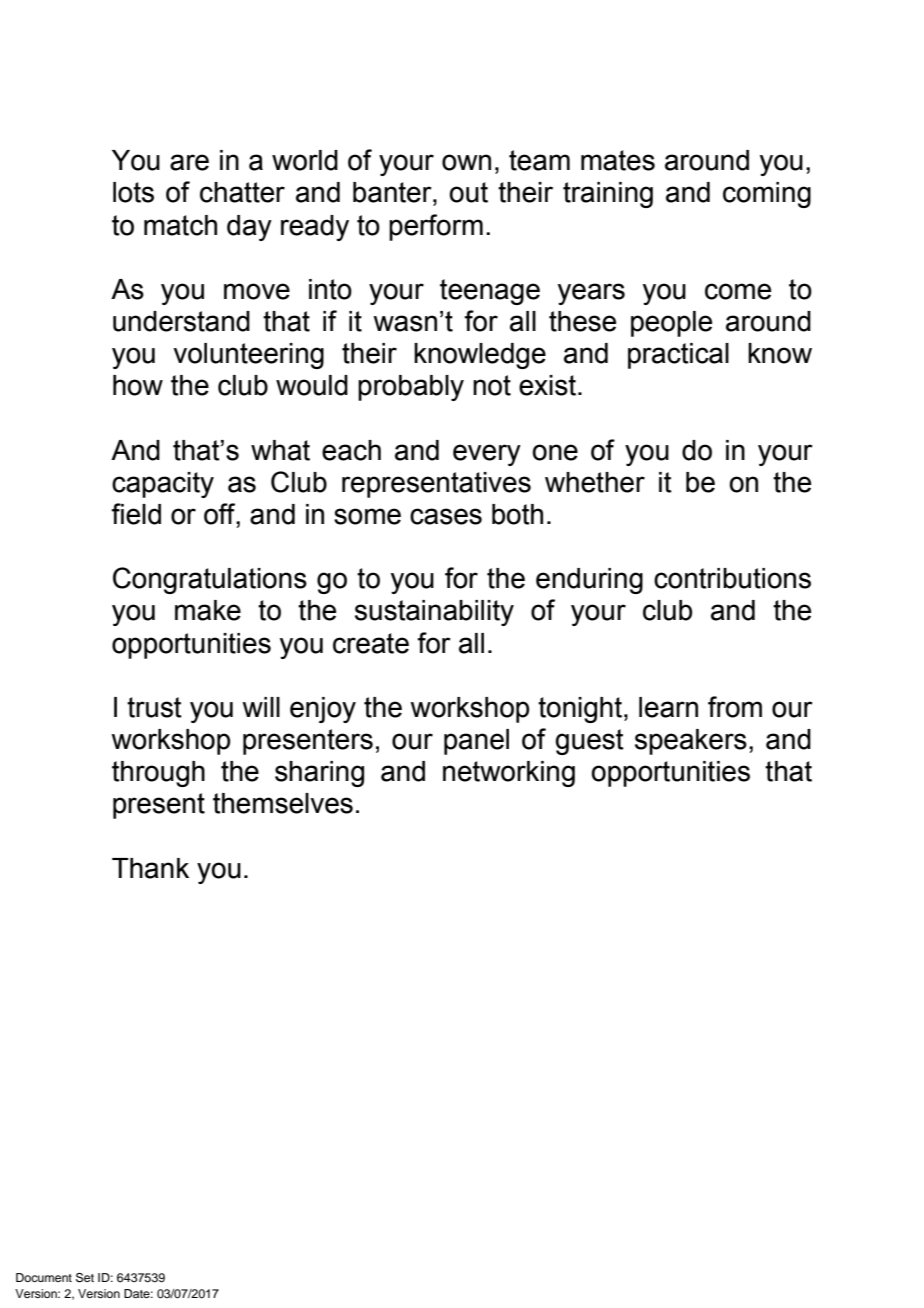  What do you see at coordinates (608, 195) in the screenshot?
I see `training` at bounding box center [608, 195].
